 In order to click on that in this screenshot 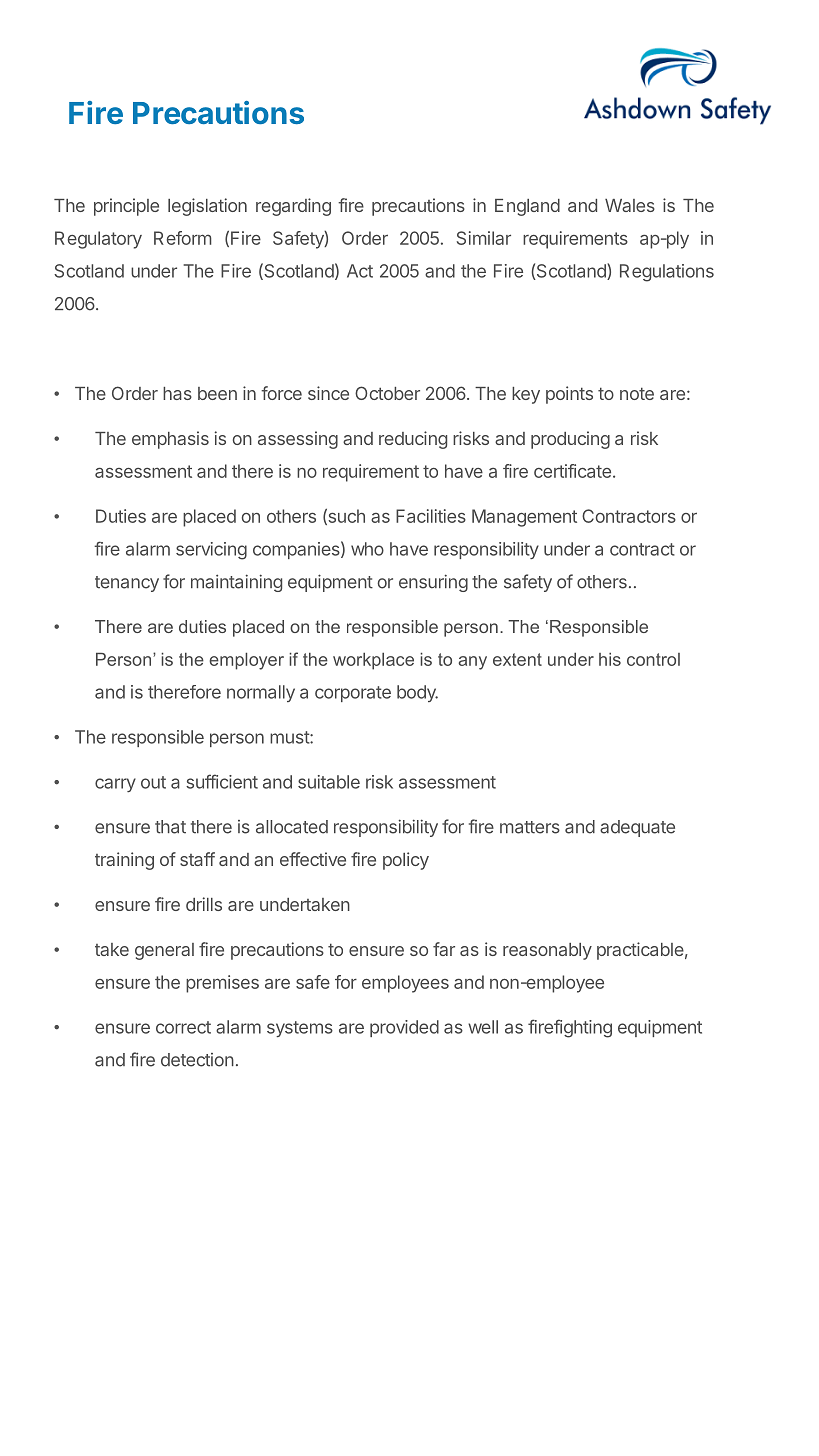, I will do `click(170, 827)`.
